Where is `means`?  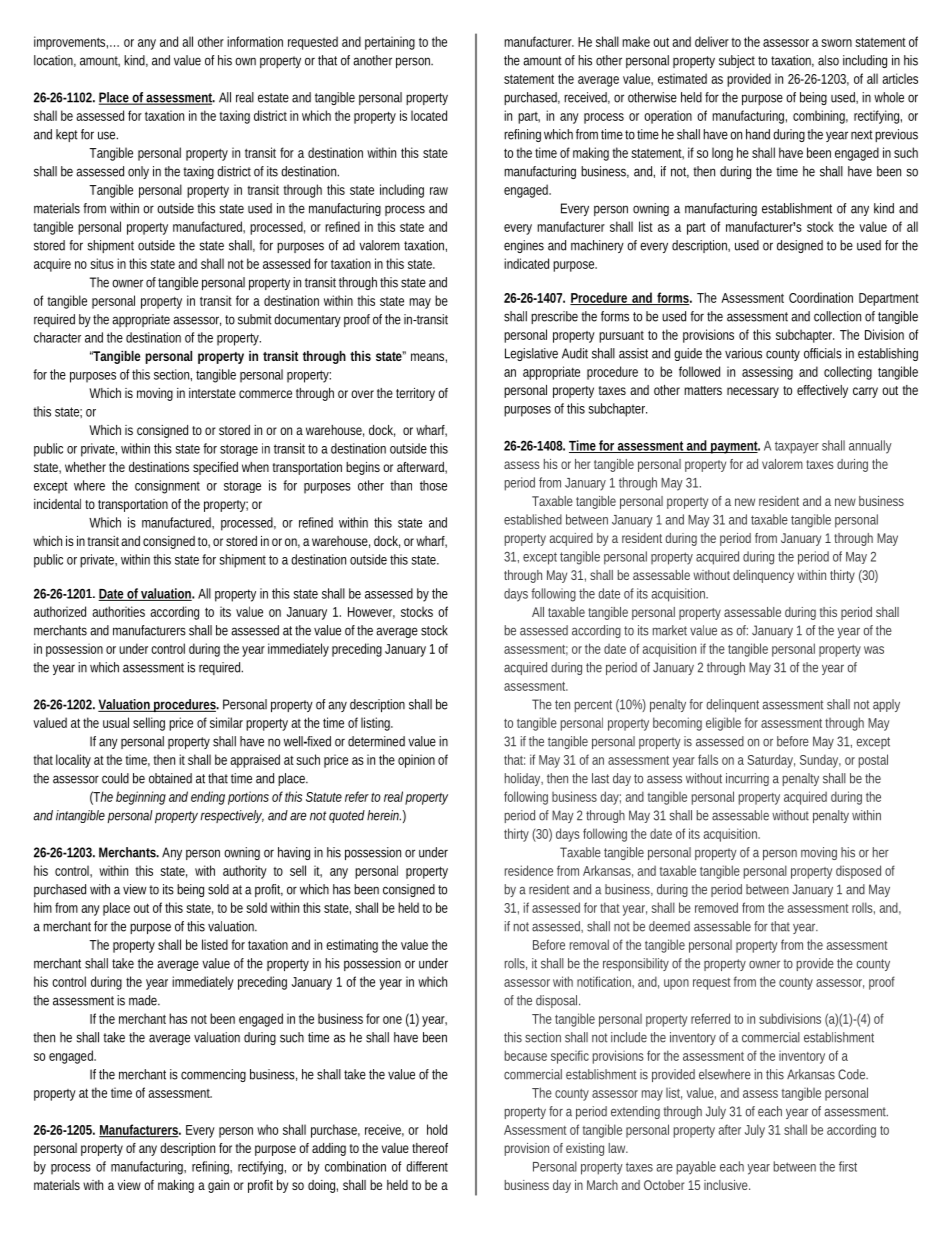 means is located at coordinates (429, 358).
